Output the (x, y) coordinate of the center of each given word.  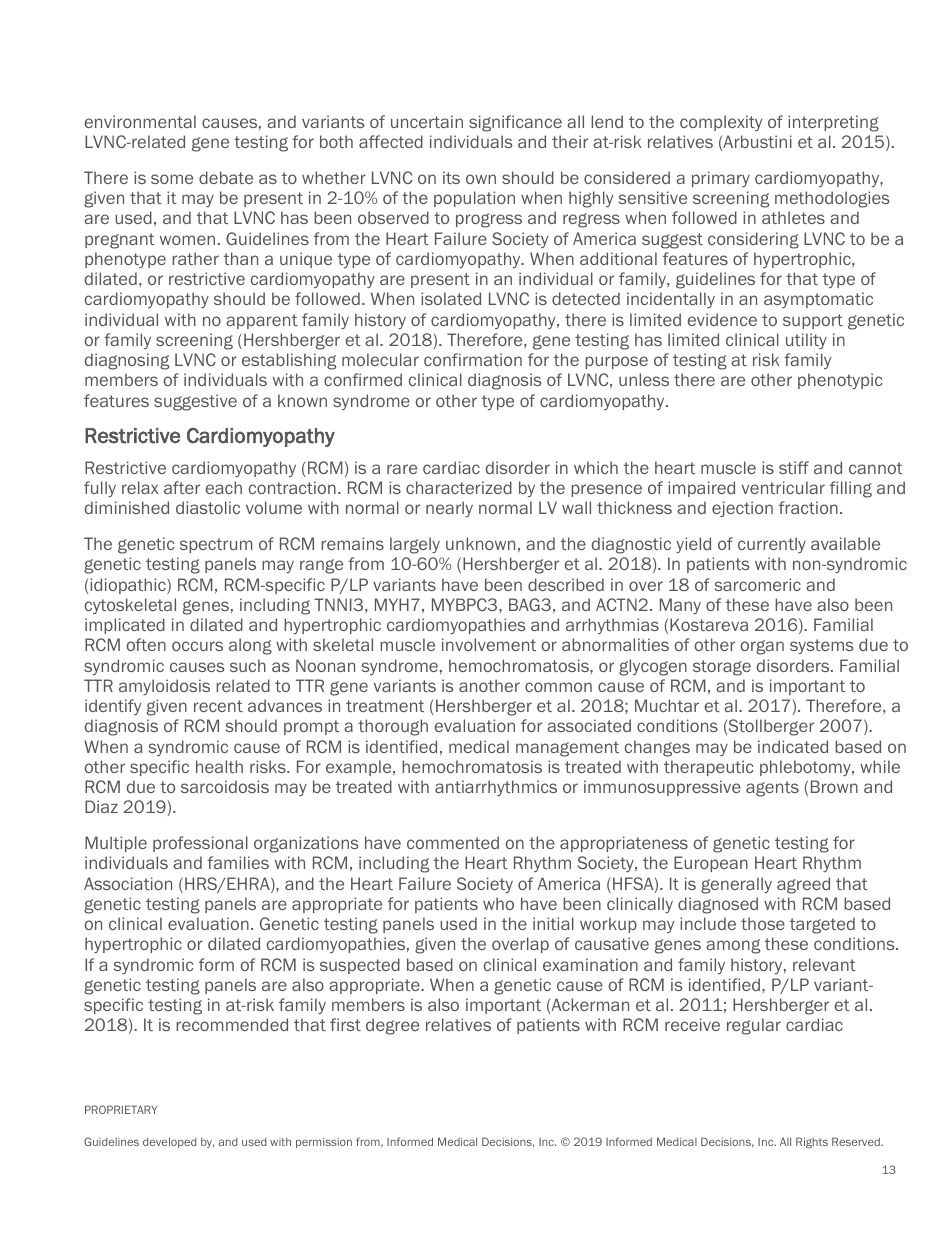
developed (169, 1142)
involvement (489, 644)
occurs (197, 646)
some (172, 179)
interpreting (833, 123)
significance (515, 123)
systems (822, 646)
